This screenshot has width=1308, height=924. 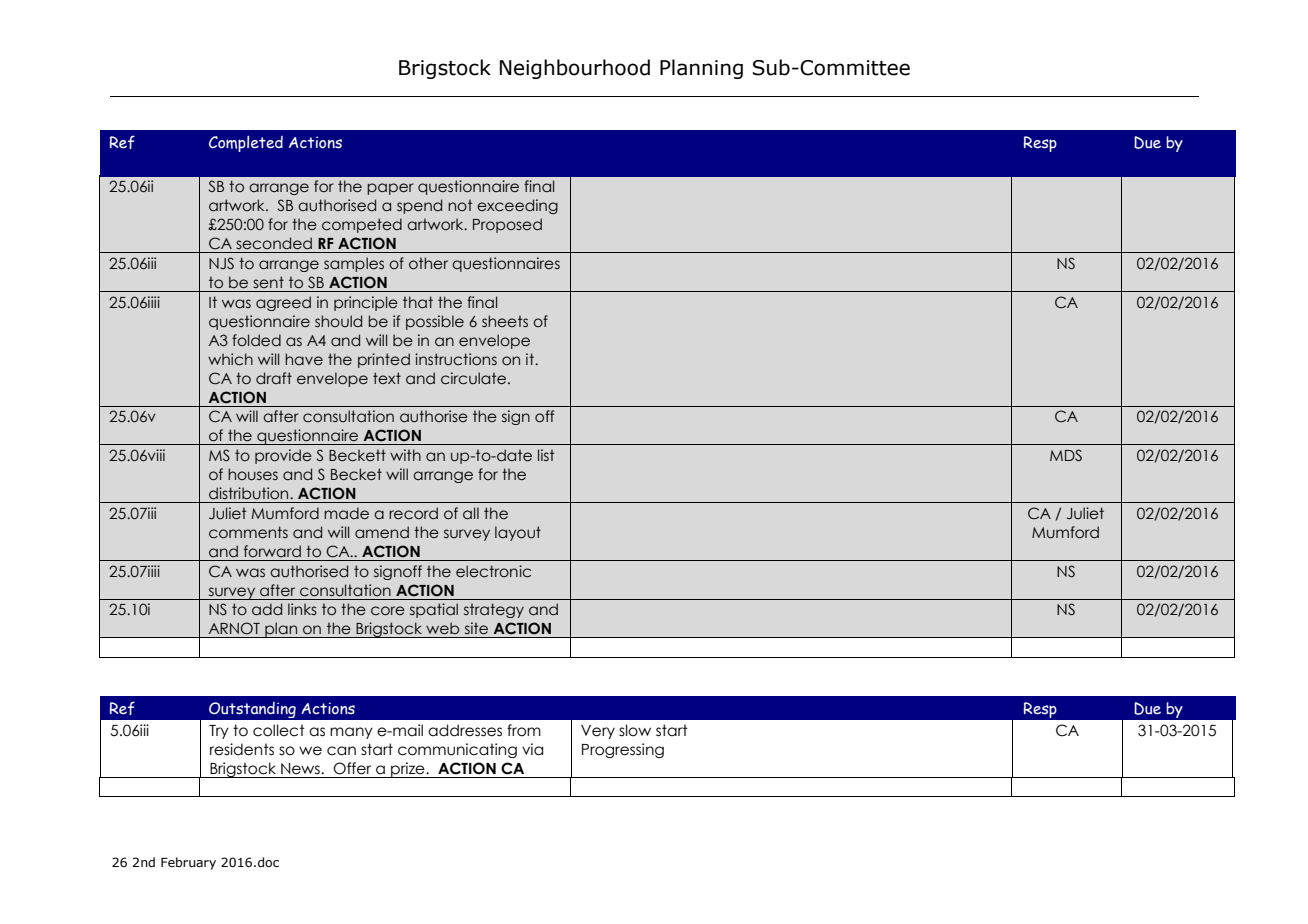 I want to click on links, so click(x=302, y=609).
